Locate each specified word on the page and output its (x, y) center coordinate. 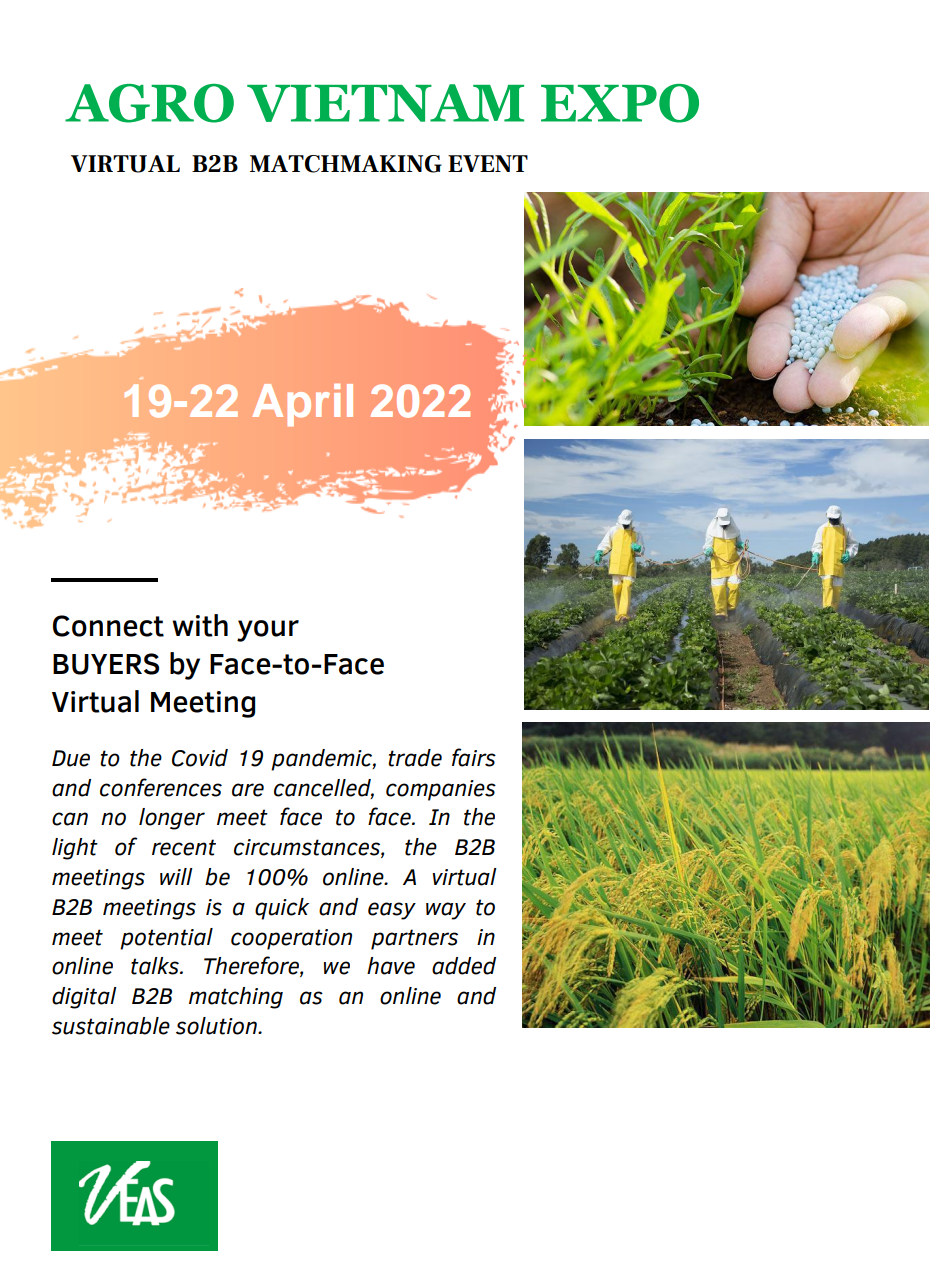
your (268, 631)
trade (415, 758)
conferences (161, 787)
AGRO (149, 103)
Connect (108, 626)
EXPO (620, 103)
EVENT (488, 163)
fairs (474, 757)
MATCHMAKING (346, 164)
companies (441, 790)
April (302, 405)
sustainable (111, 1026)
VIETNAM (385, 103)
